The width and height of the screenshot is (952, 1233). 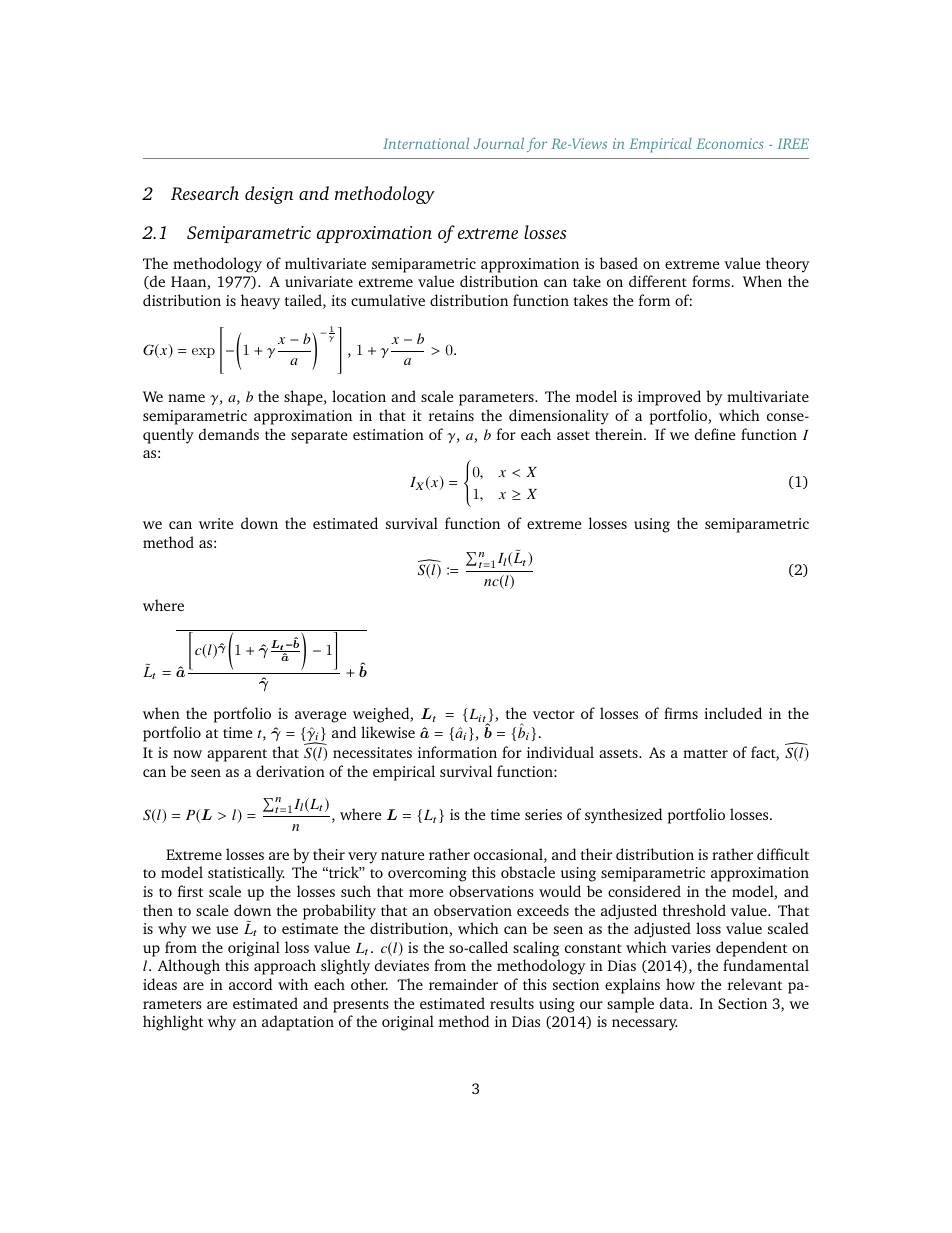 I want to click on accord, so click(x=250, y=984).
